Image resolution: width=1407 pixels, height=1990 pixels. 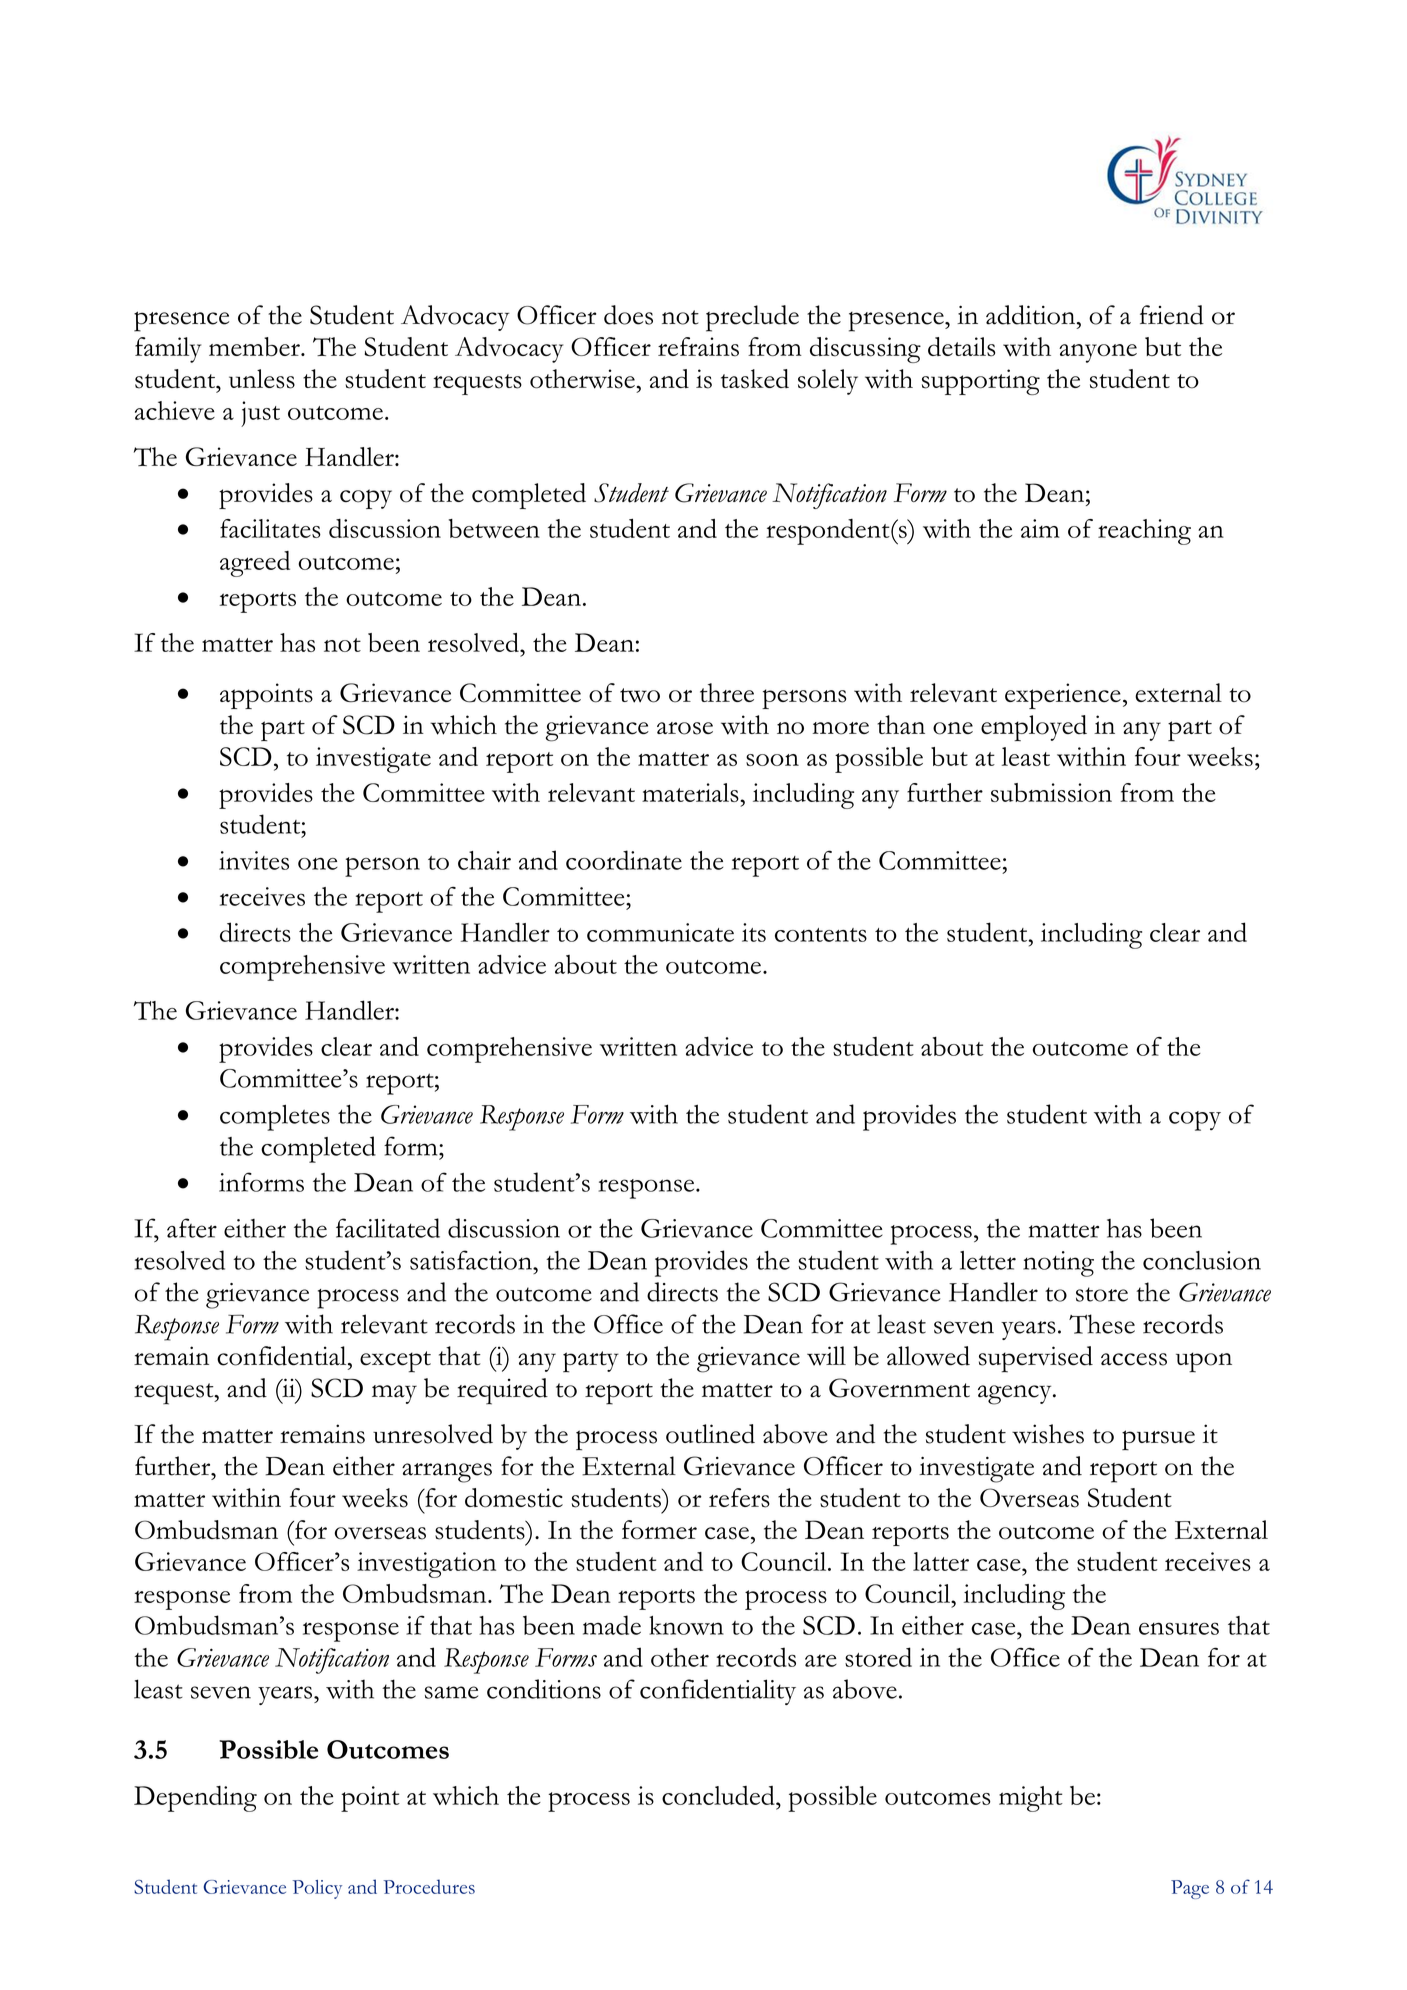 What do you see at coordinates (1031, 1799) in the screenshot?
I see `might` at bounding box center [1031, 1799].
